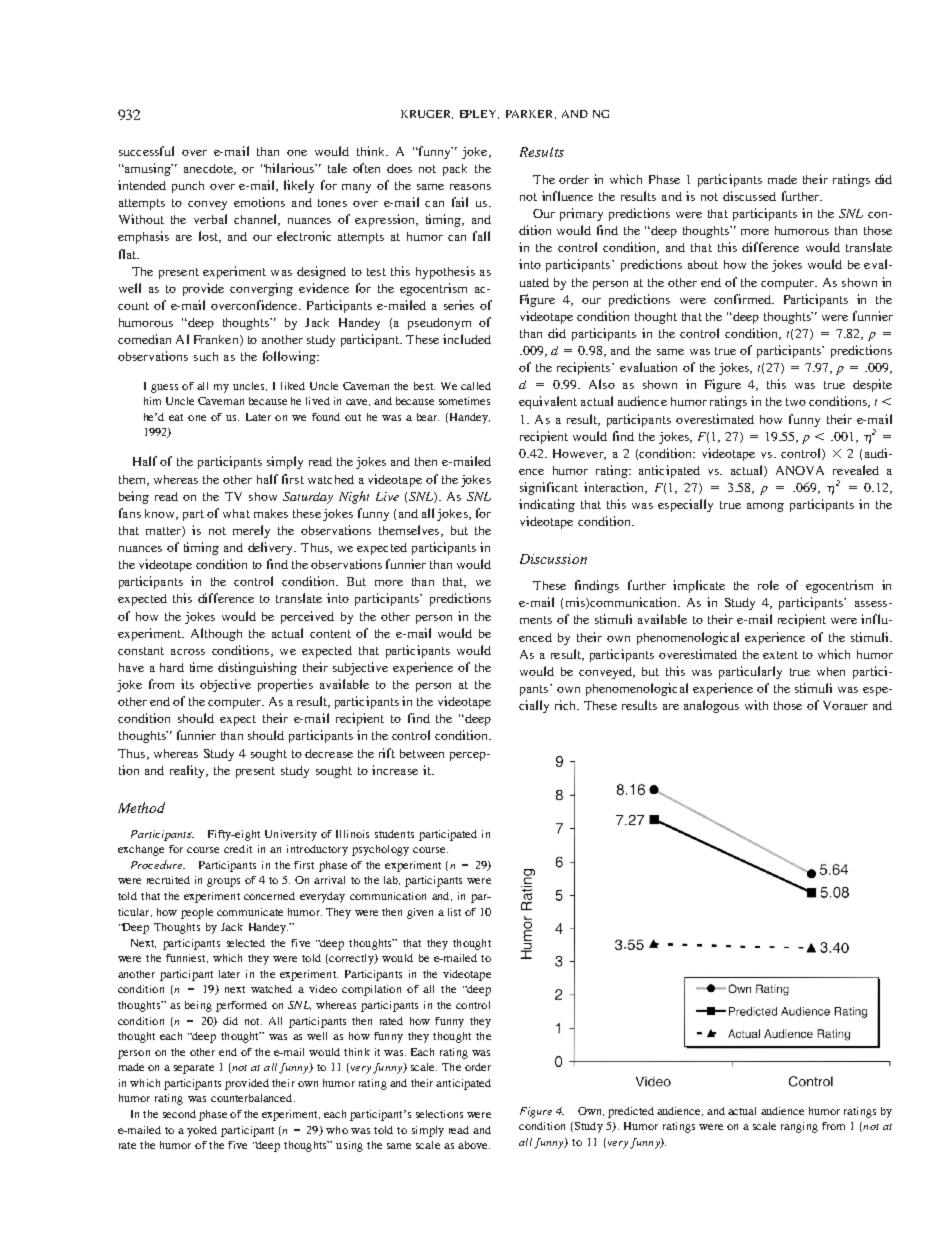 The width and height of the screenshot is (952, 1233). I want to click on discussed, so click(749, 196).
